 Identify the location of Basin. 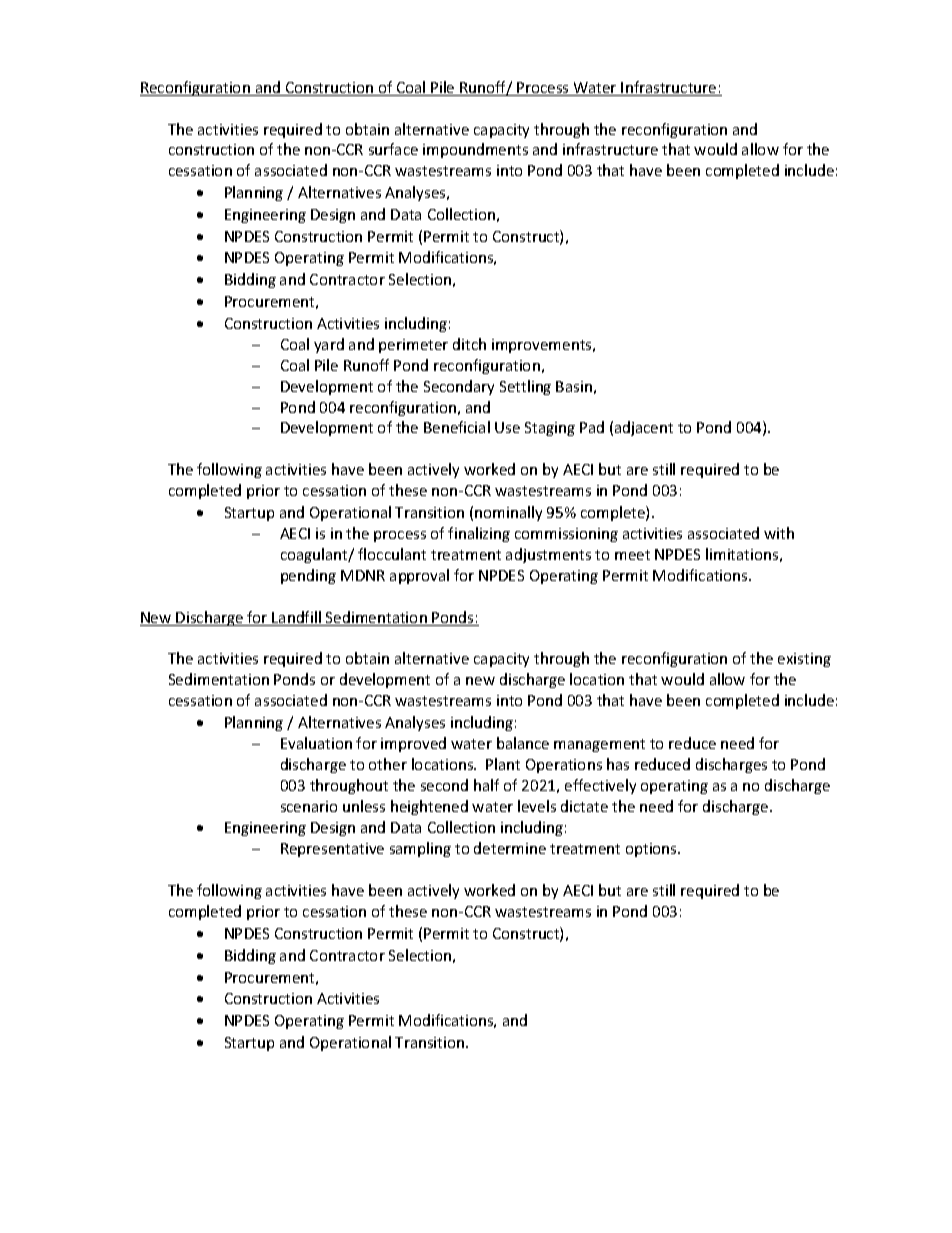
(574, 386).
